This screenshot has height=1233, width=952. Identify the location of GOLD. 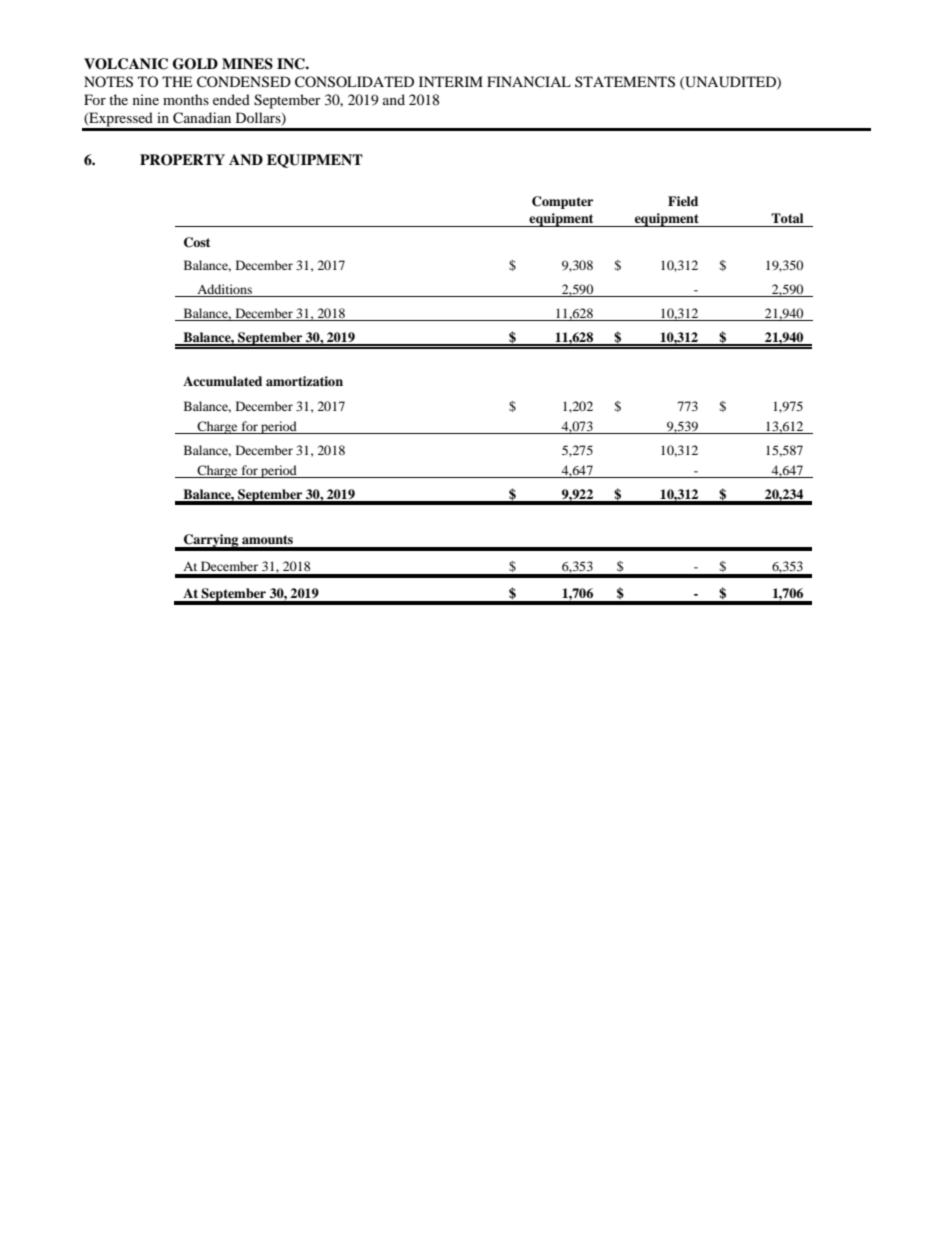
(195, 64).
